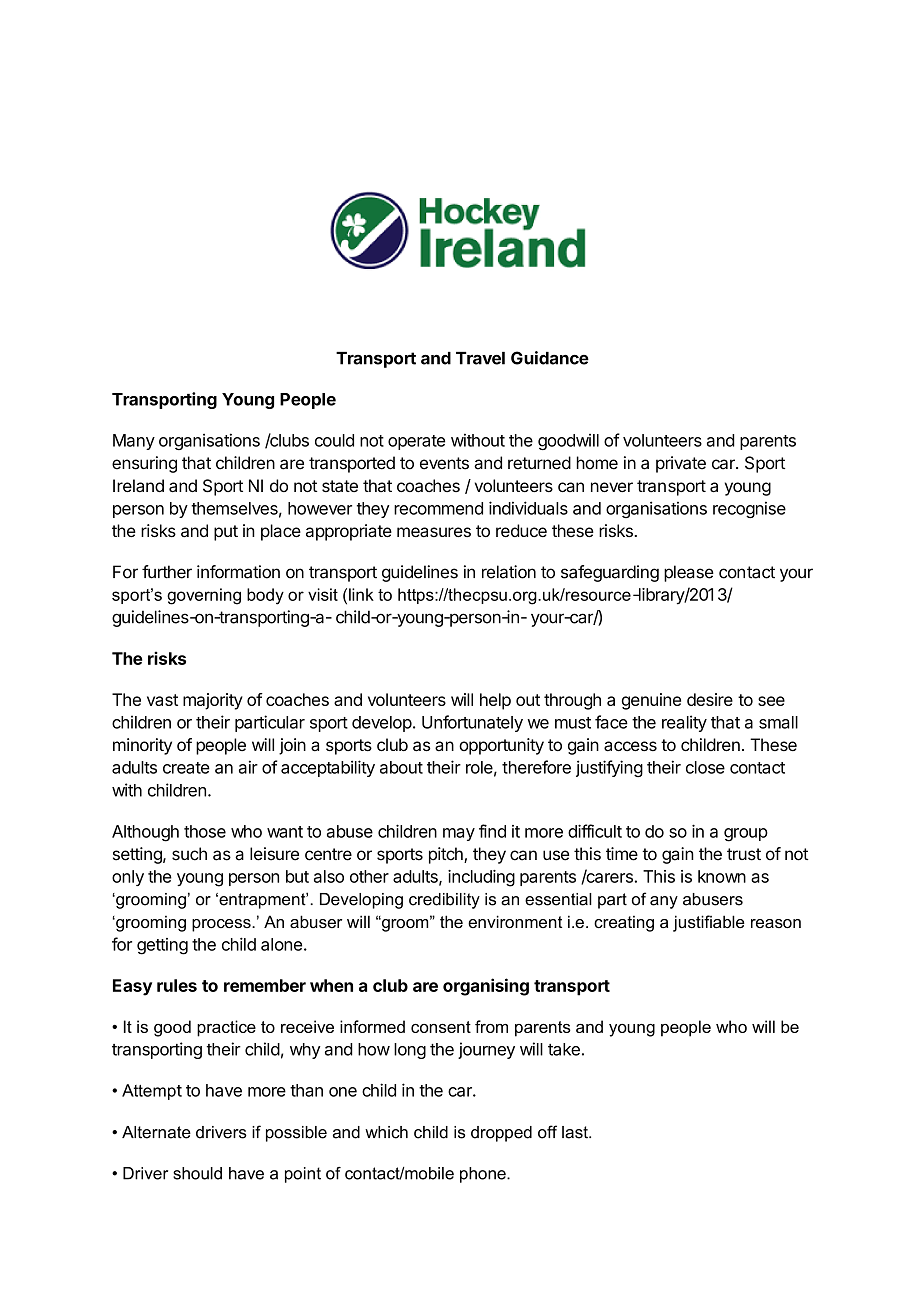 The height and width of the image is (1307, 924). What do you see at coordinates (705, 767) in the image?
I see `close` at bounding box center [705, 767].
